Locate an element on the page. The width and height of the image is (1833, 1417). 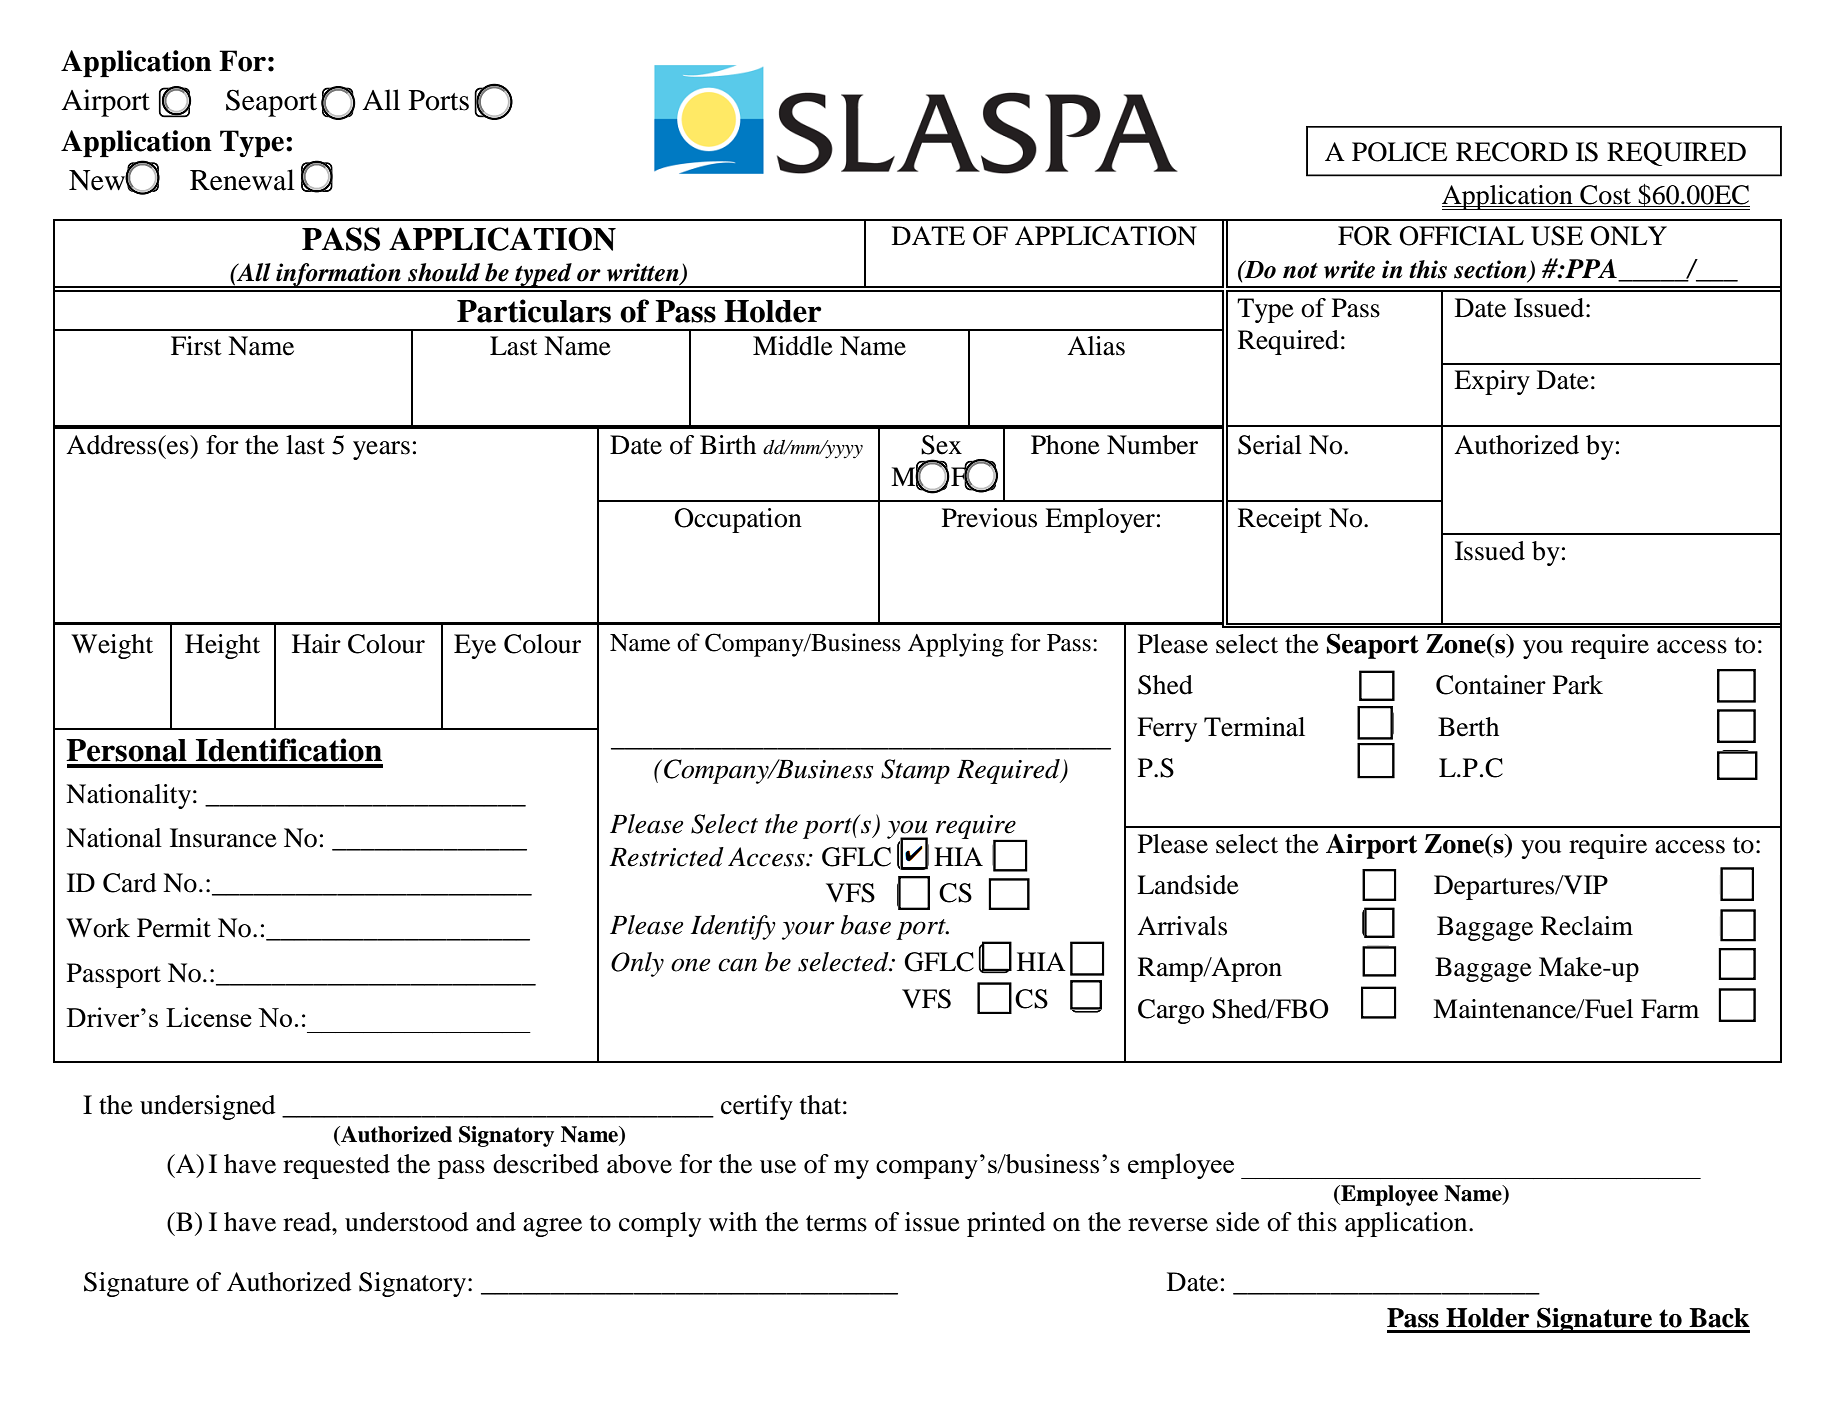
Receipt is located at coordinates (1280, 520).
